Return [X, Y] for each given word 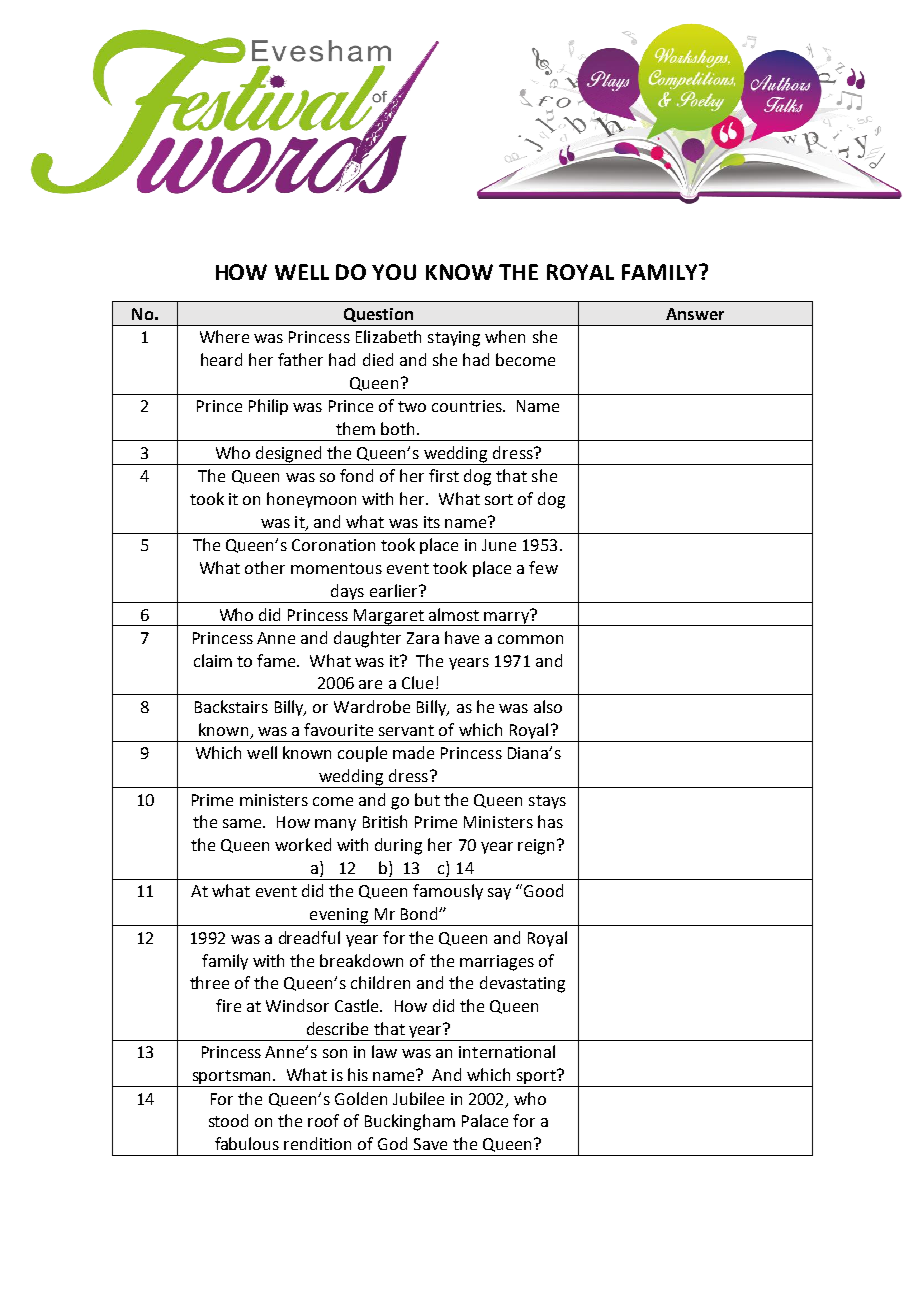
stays [547, 802]
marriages [497, 963]
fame [277, 660]
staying [454, 339]
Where [224, 336]
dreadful [309, 937]
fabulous [247, 1143]
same [243, 823]
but [427, 799]
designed [289, 455]
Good [543, 890]
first [444, 475]
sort [499, 499]
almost [454, 614]
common [530, 639]
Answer [695, 314]
